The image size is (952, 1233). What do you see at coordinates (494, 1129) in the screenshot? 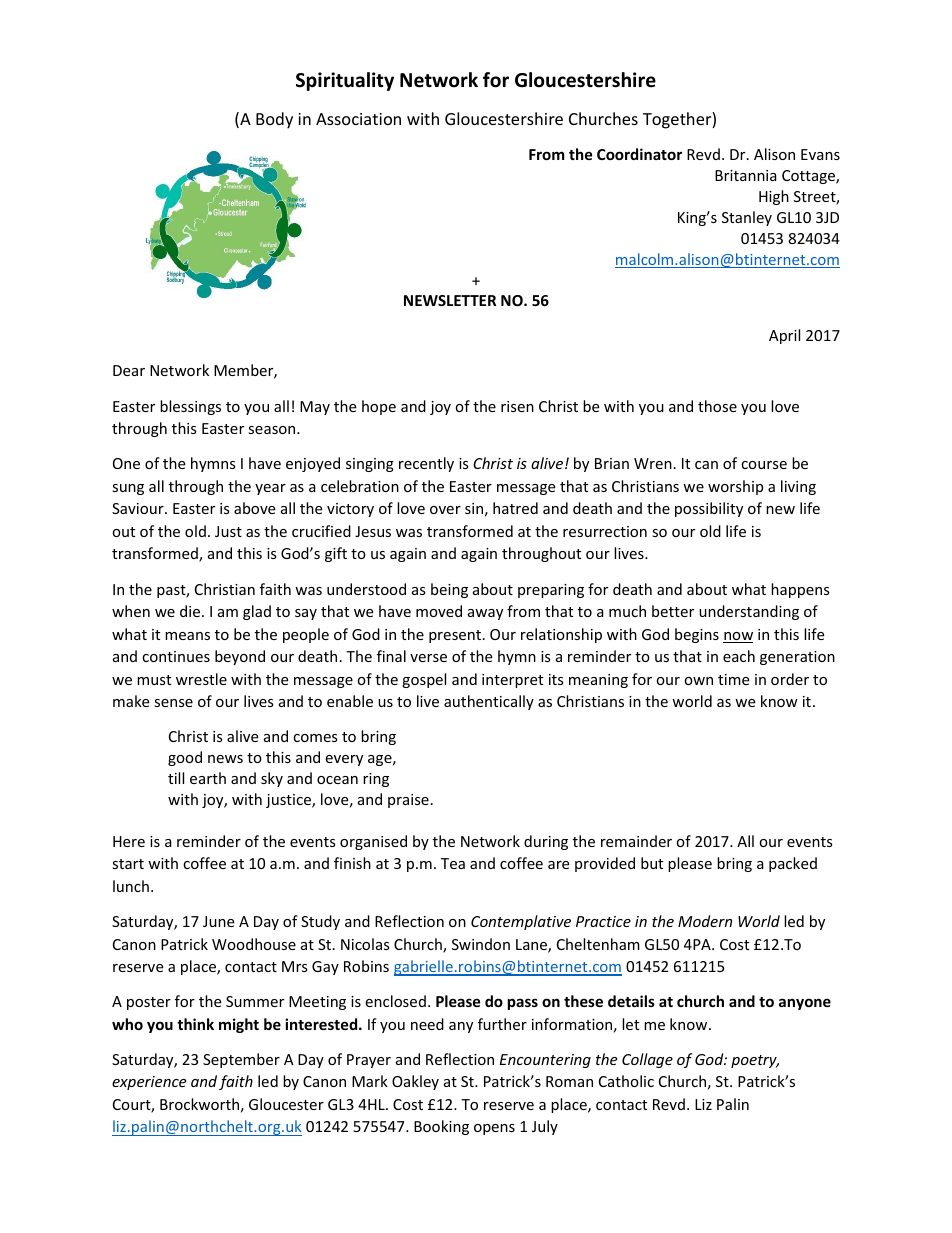
I see `opens` at bounding box center [494, 1129].
